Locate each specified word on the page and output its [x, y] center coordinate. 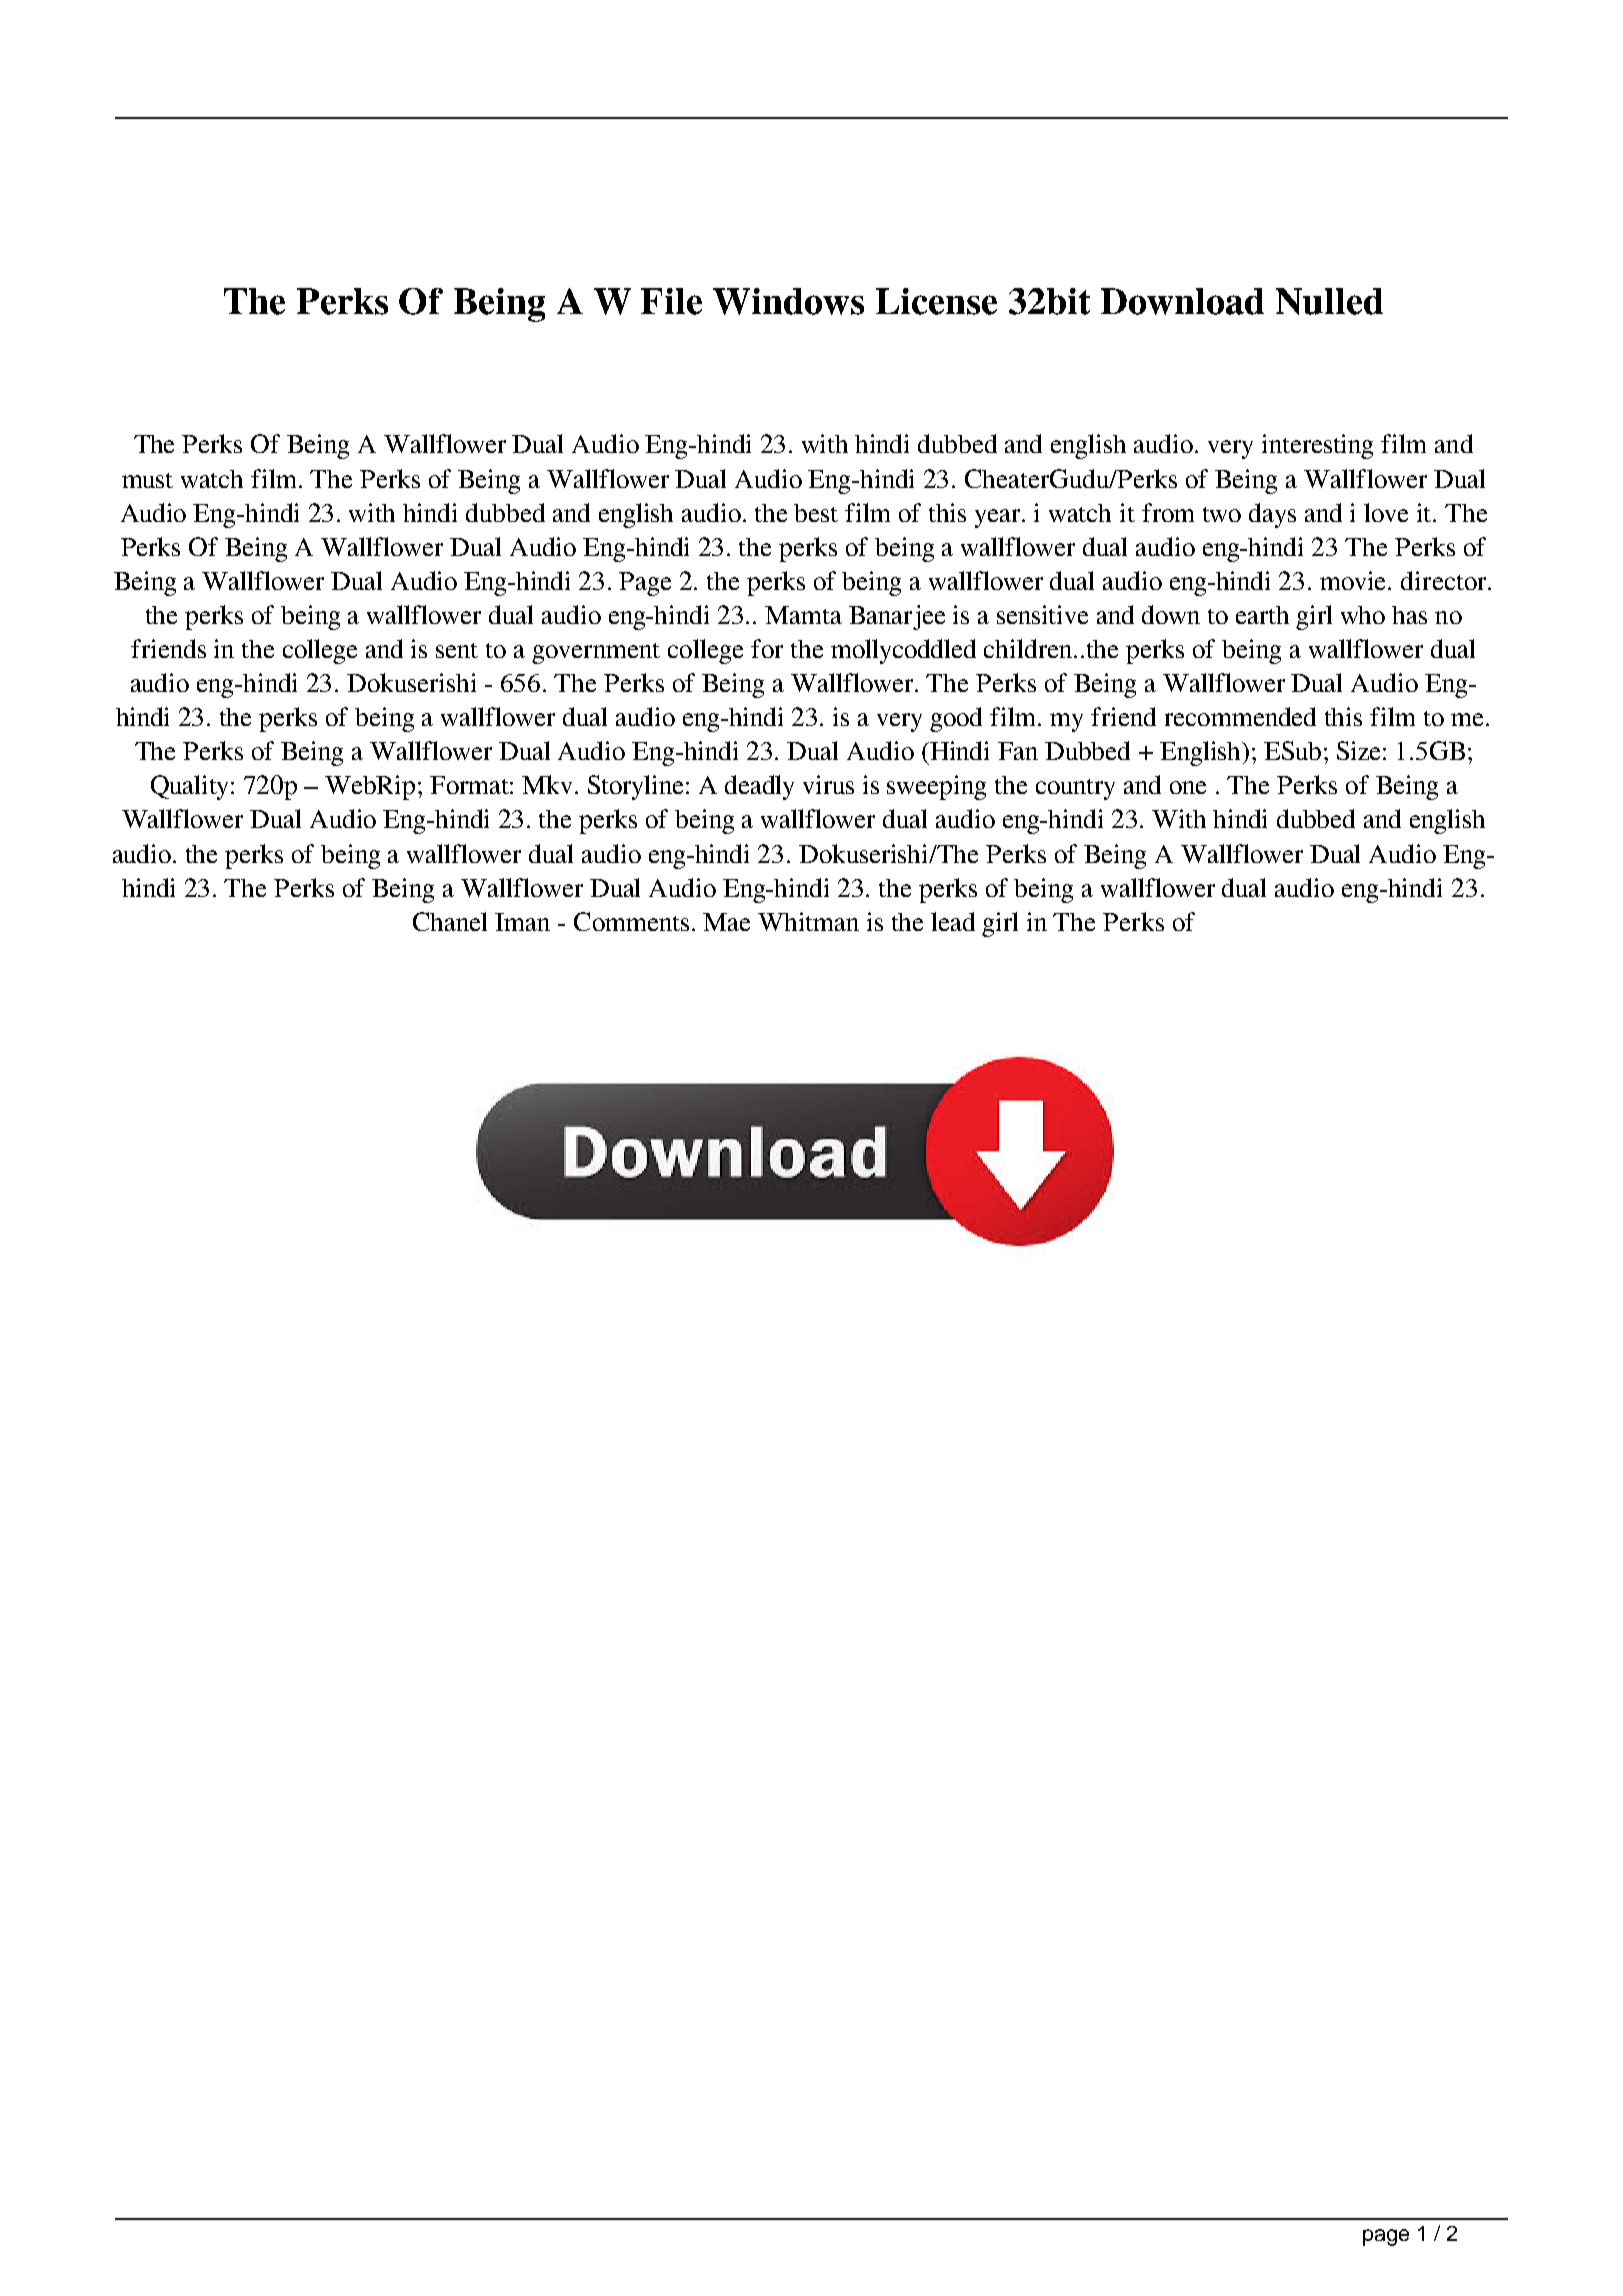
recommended [1240, 716]
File [671, 301]
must [147, 480]
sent [457, 650]
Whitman [808, 921]
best [816, 513]
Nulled [1329, 301]
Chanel [450, 921]
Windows [788, 301]
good [956, 719]
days [1272, 515]
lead [953, 921]
